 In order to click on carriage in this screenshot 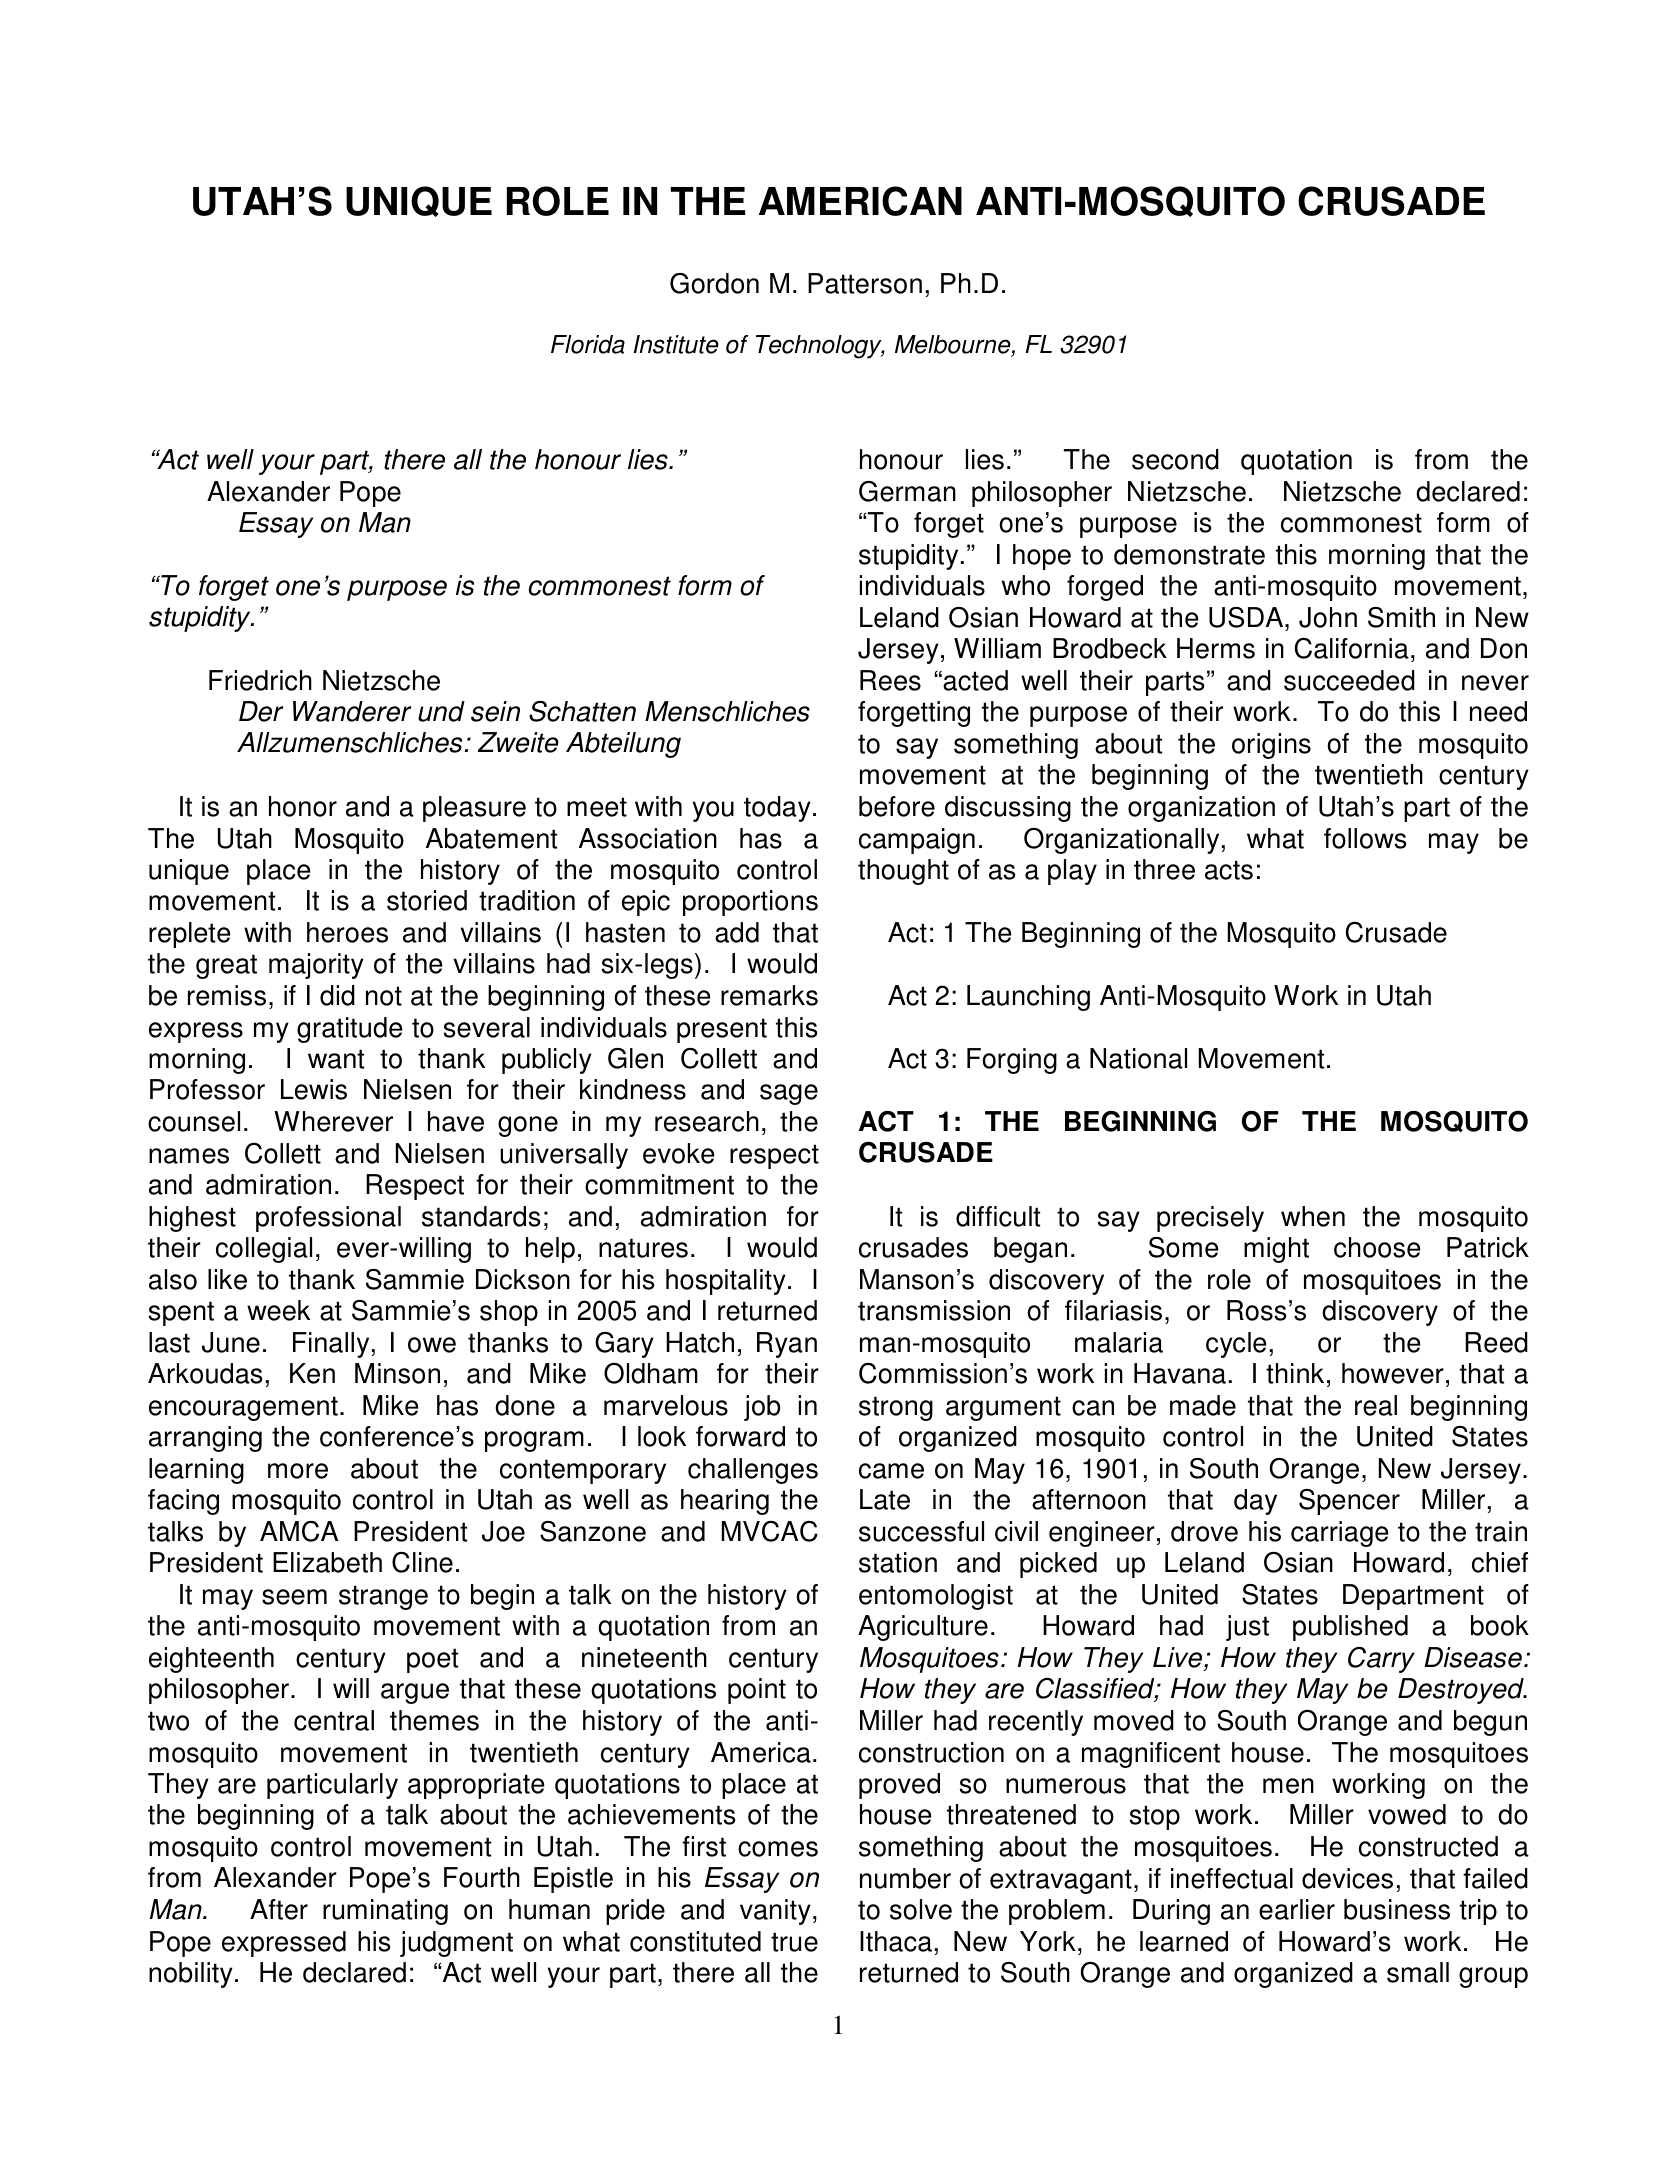, I will do `click(1340, 1534)`.
